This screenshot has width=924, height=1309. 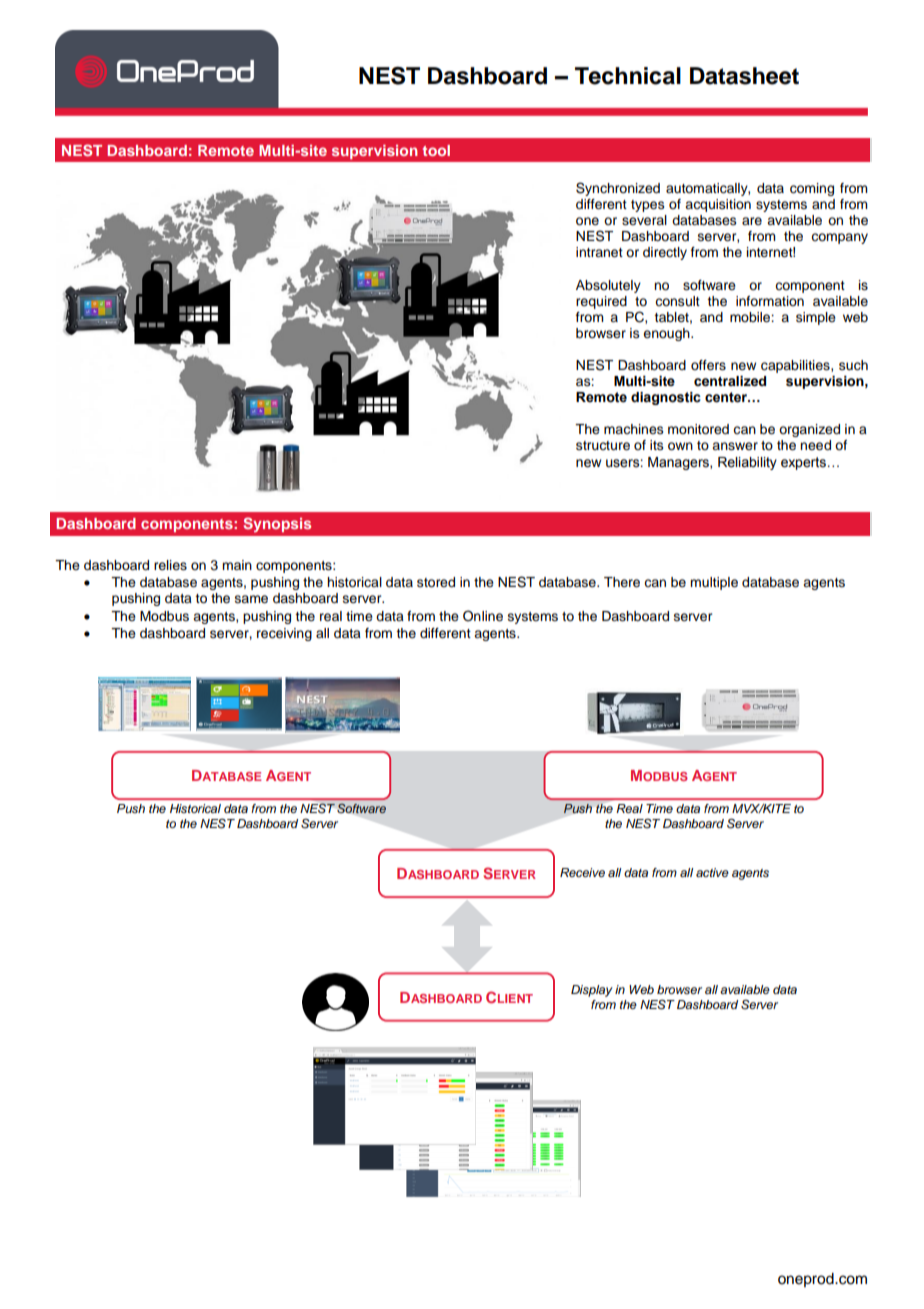 What do you see at coordinates (436, 582) in the screenshot?
I see `stored` at bounding box center [436, 582].
